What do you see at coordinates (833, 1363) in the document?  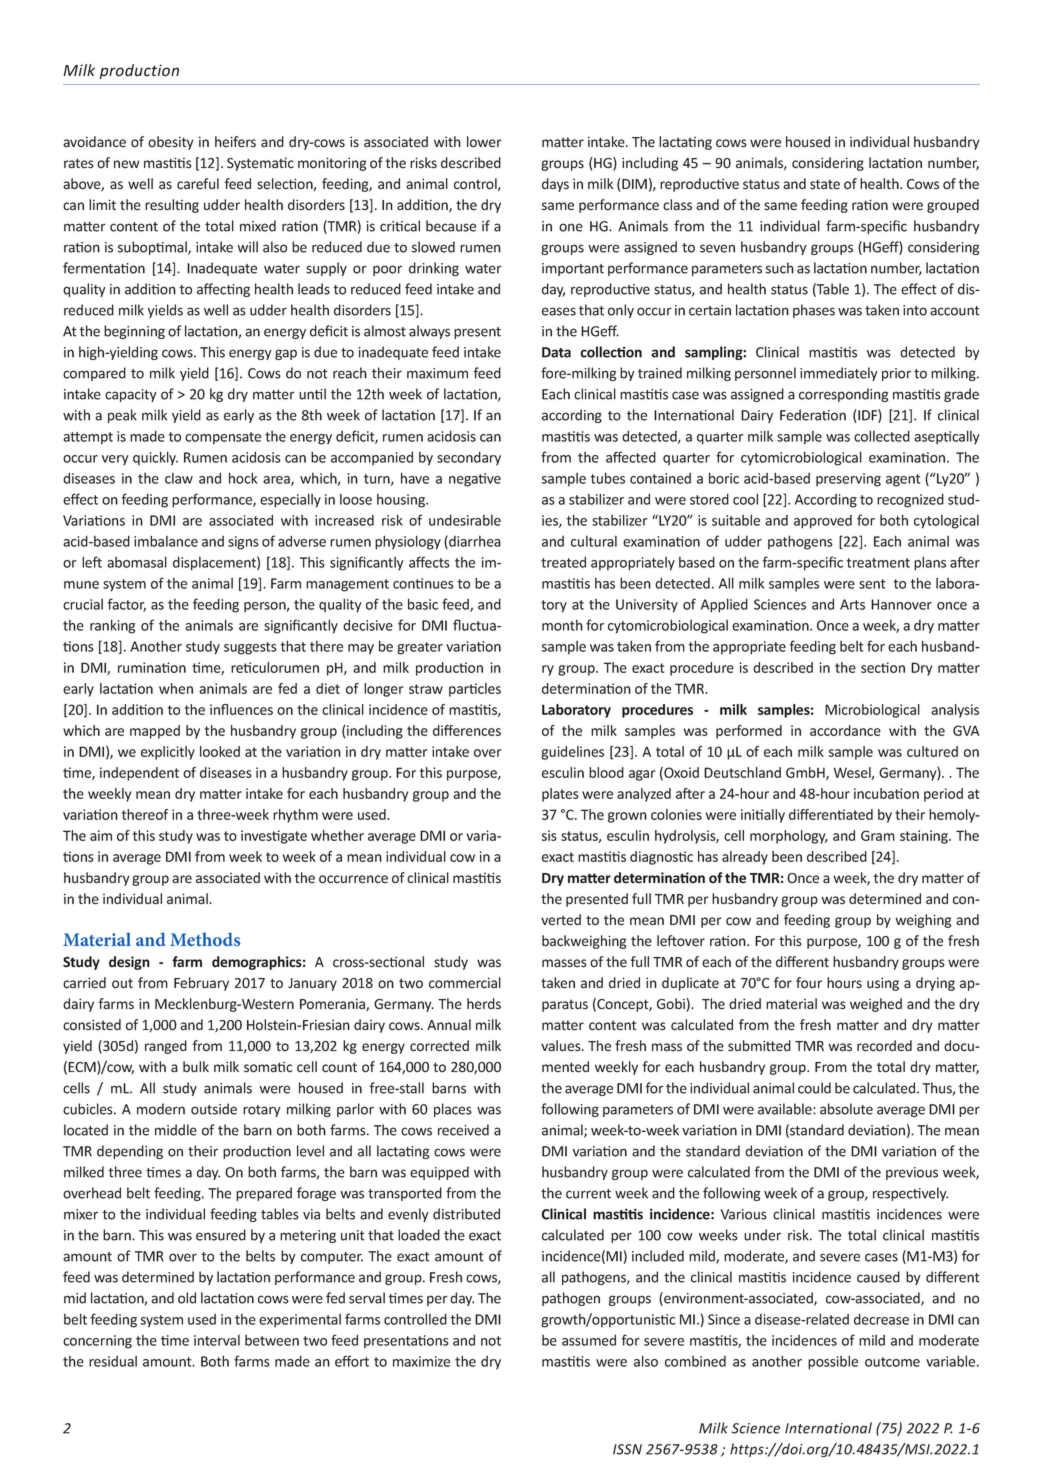 I see `possible` at bounding box center [833, 1363].
